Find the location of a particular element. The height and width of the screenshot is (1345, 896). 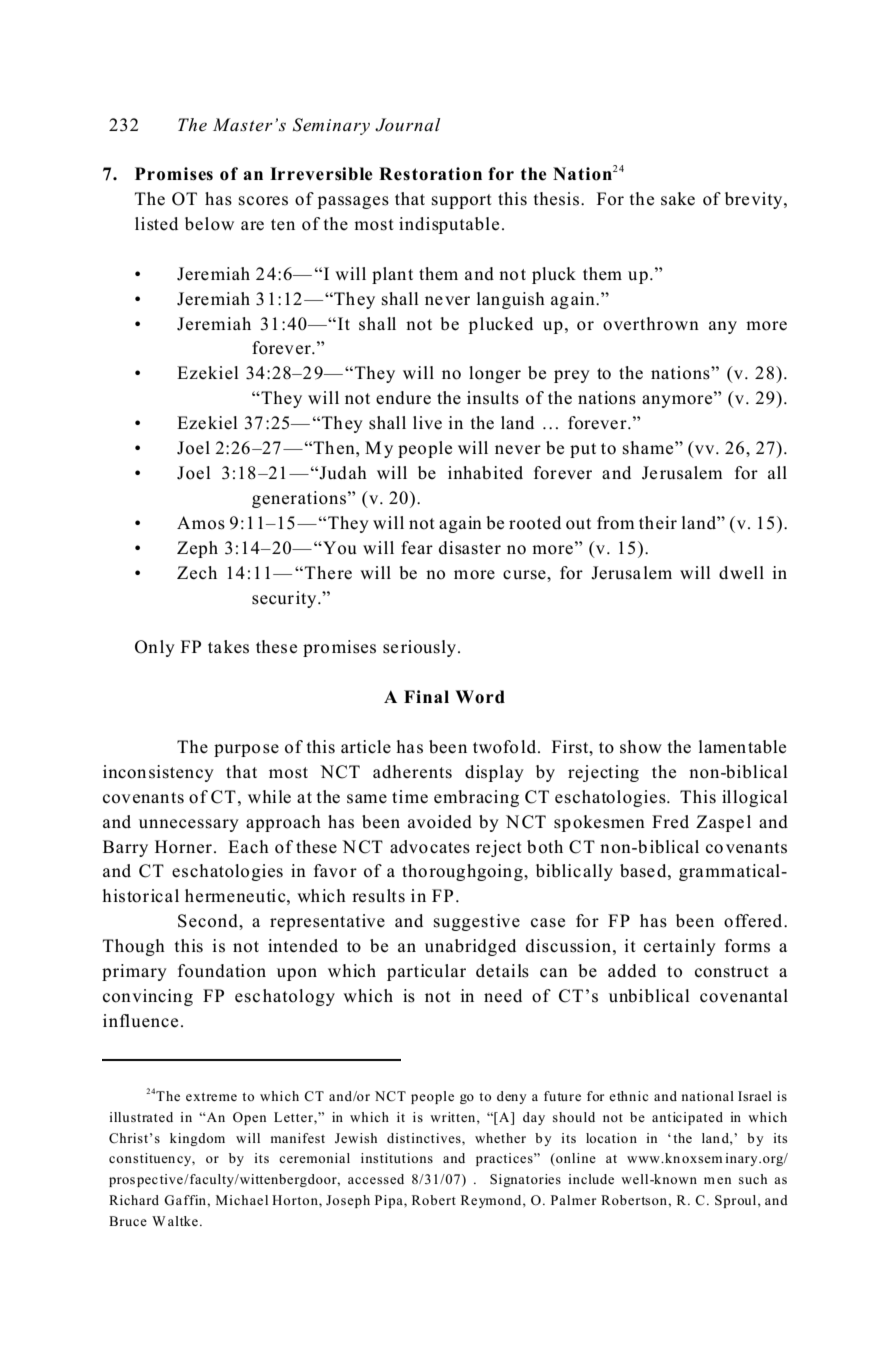

Fred is located at coordinates (670, 822).
